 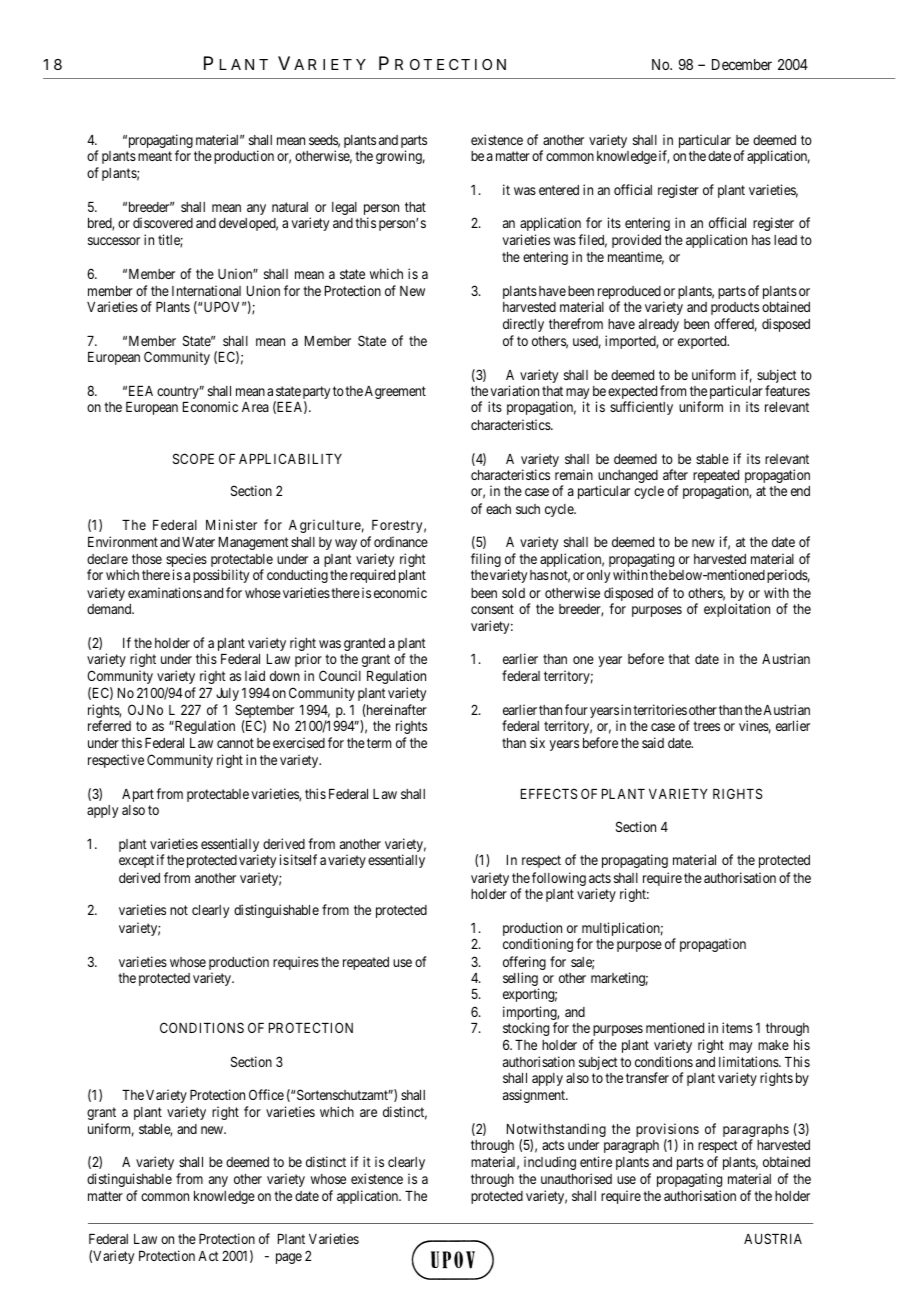 What do you see at coordinates (550, 1163) in the screenshot?
I see `including` at bounding box center [550, 1163].
